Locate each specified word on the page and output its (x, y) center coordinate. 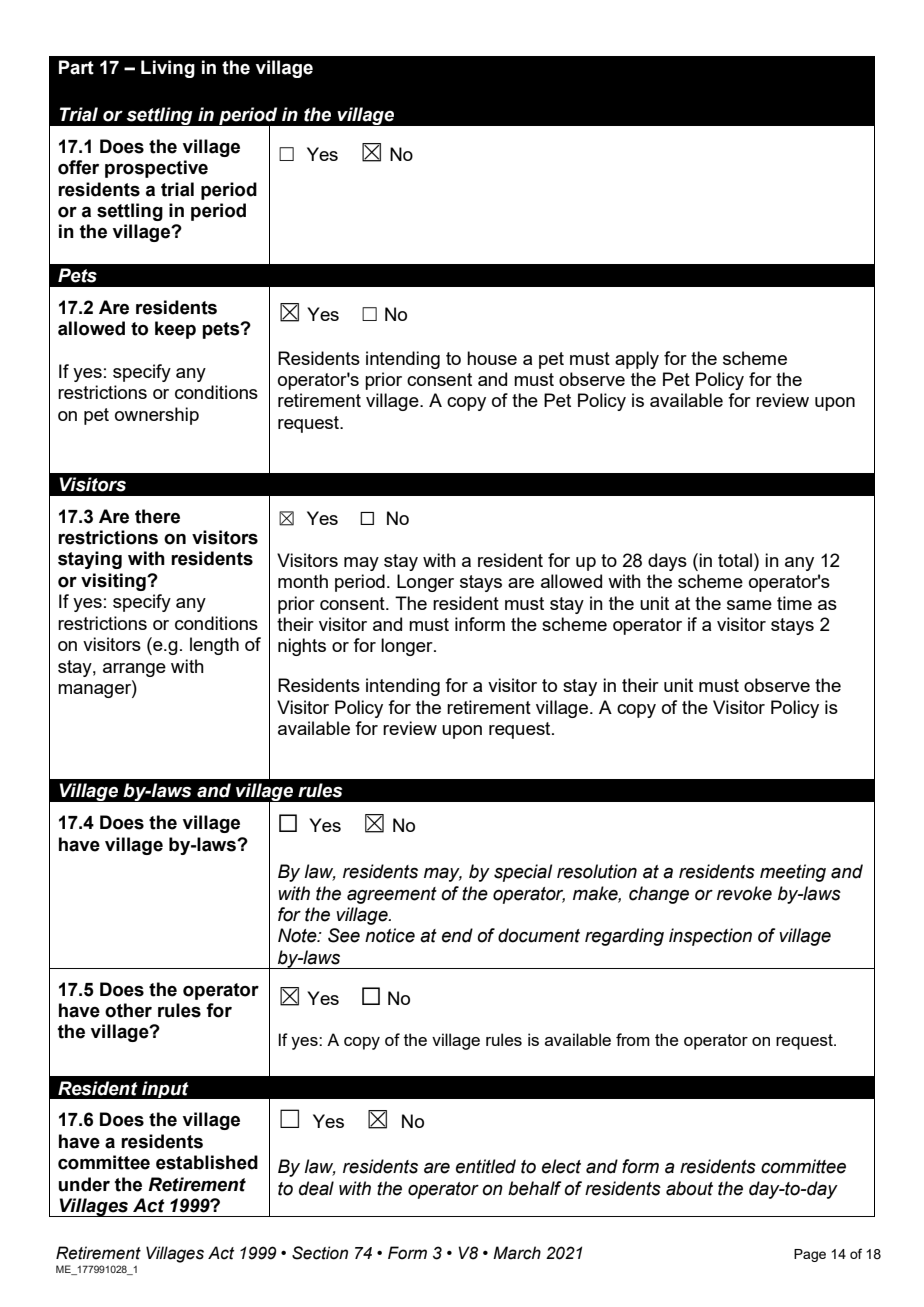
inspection (710, 937)
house (492, 358)
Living (168, 69)
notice (390, 935)
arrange (134, 670)
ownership (157, 416)
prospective (156, 169)
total (736, 560)
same (749, 605)
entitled (486, 1166)
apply (637, 360)
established (207, 1162)
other (128, 1010)
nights (302, 647)
